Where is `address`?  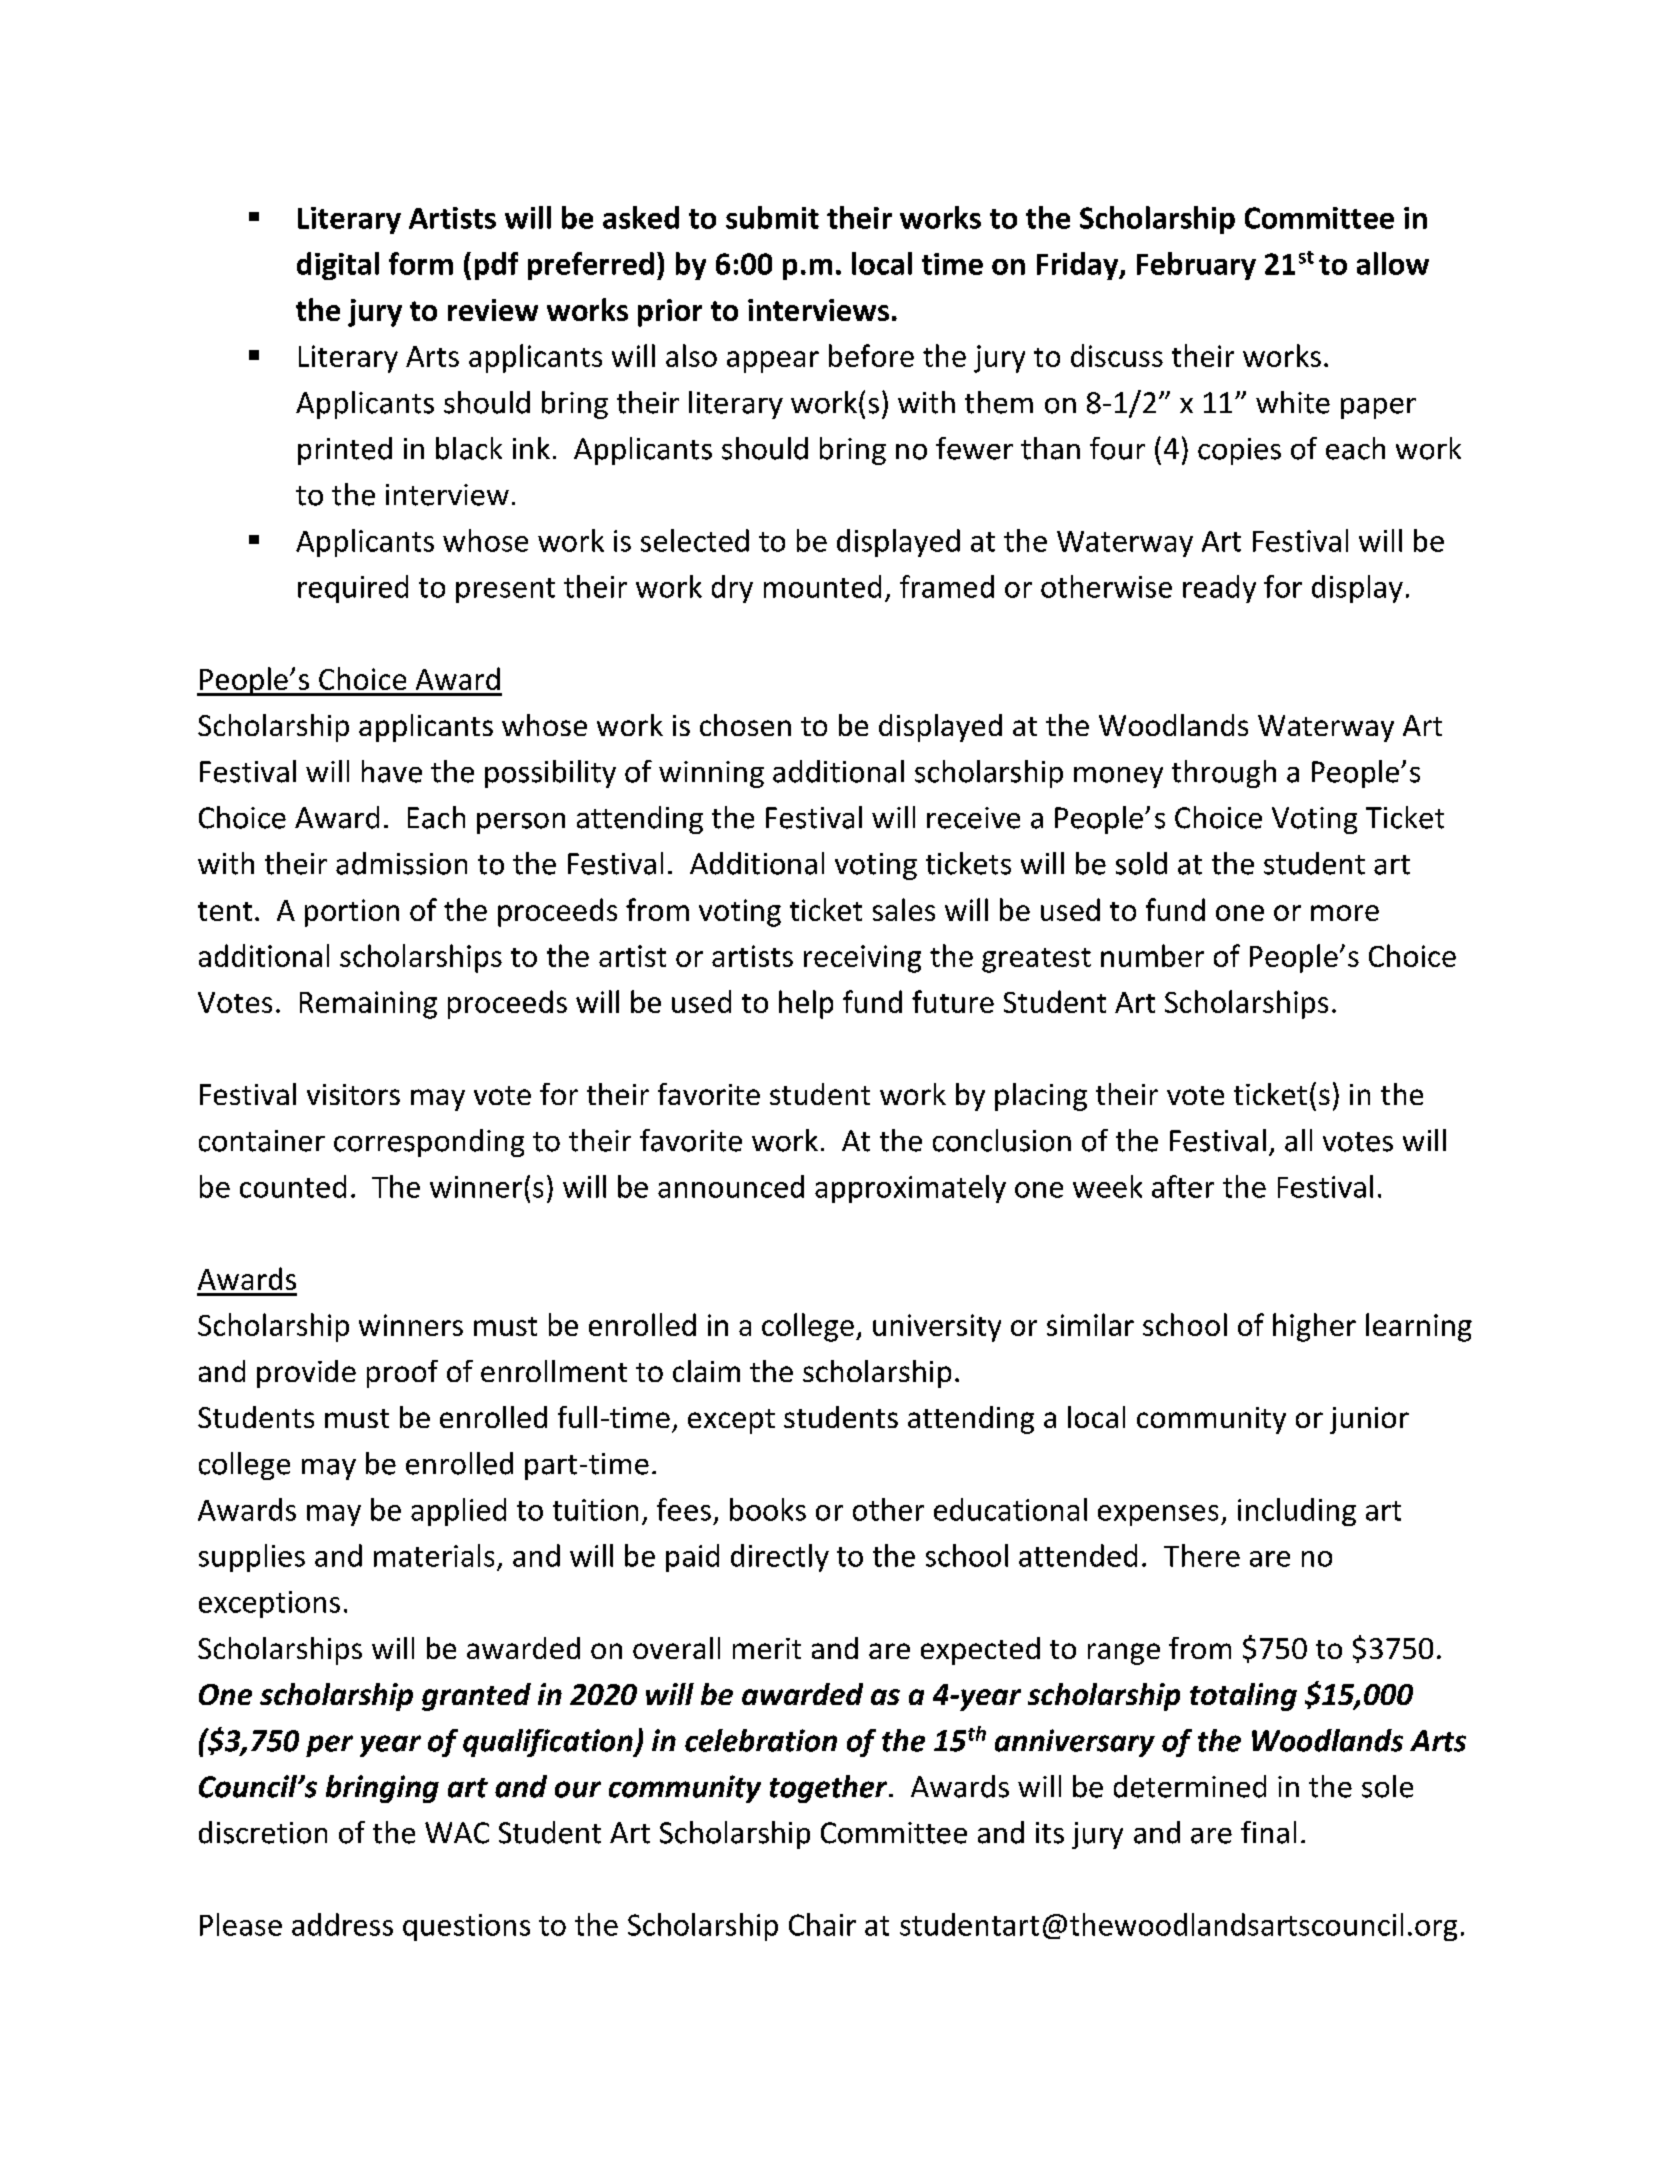
address is located at coordinates (342, 1924).
